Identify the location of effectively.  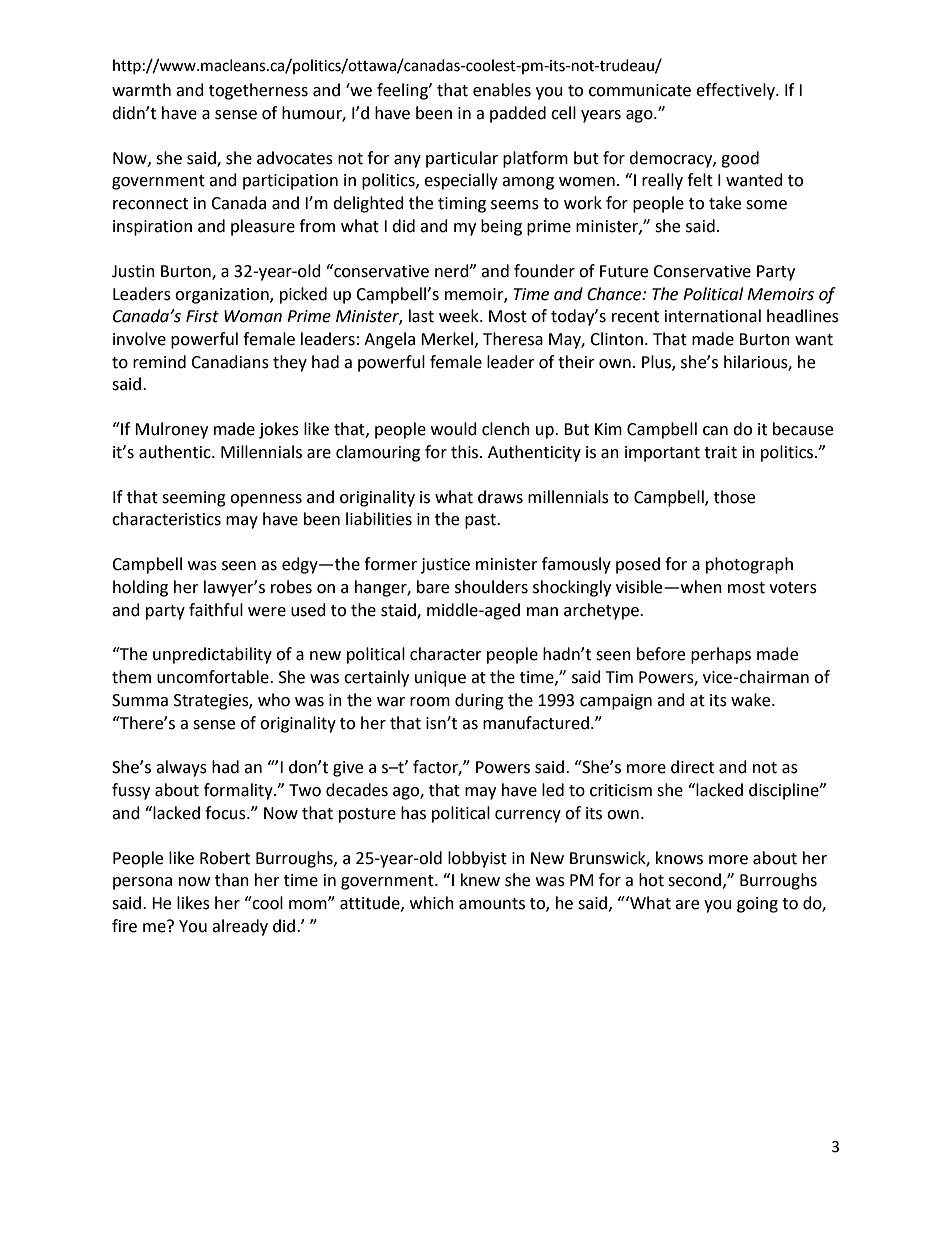
(736, 91).
